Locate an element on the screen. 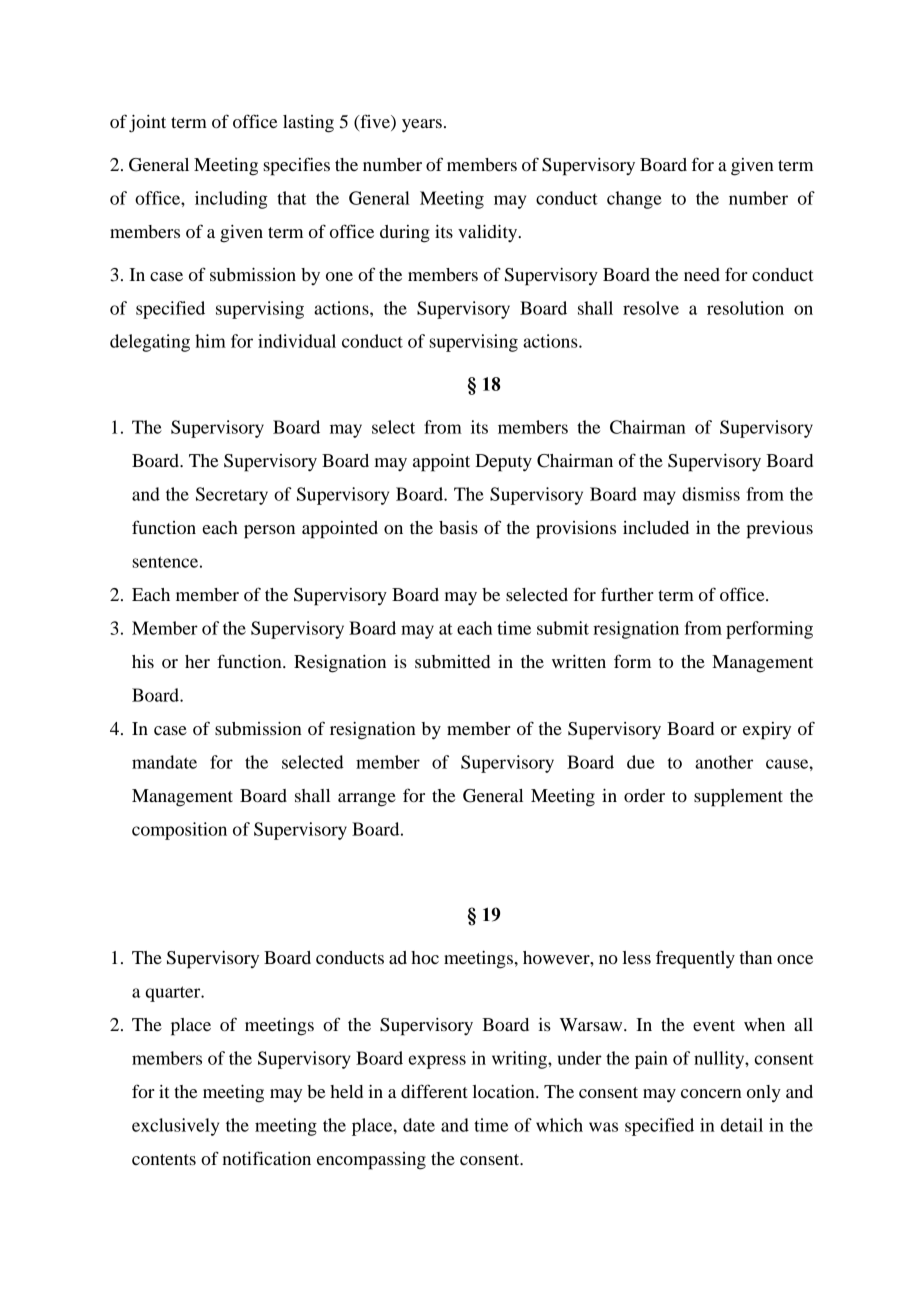 This screenshot has height=1308, width=924. exclusively is located at coordinates (175, 1127).
